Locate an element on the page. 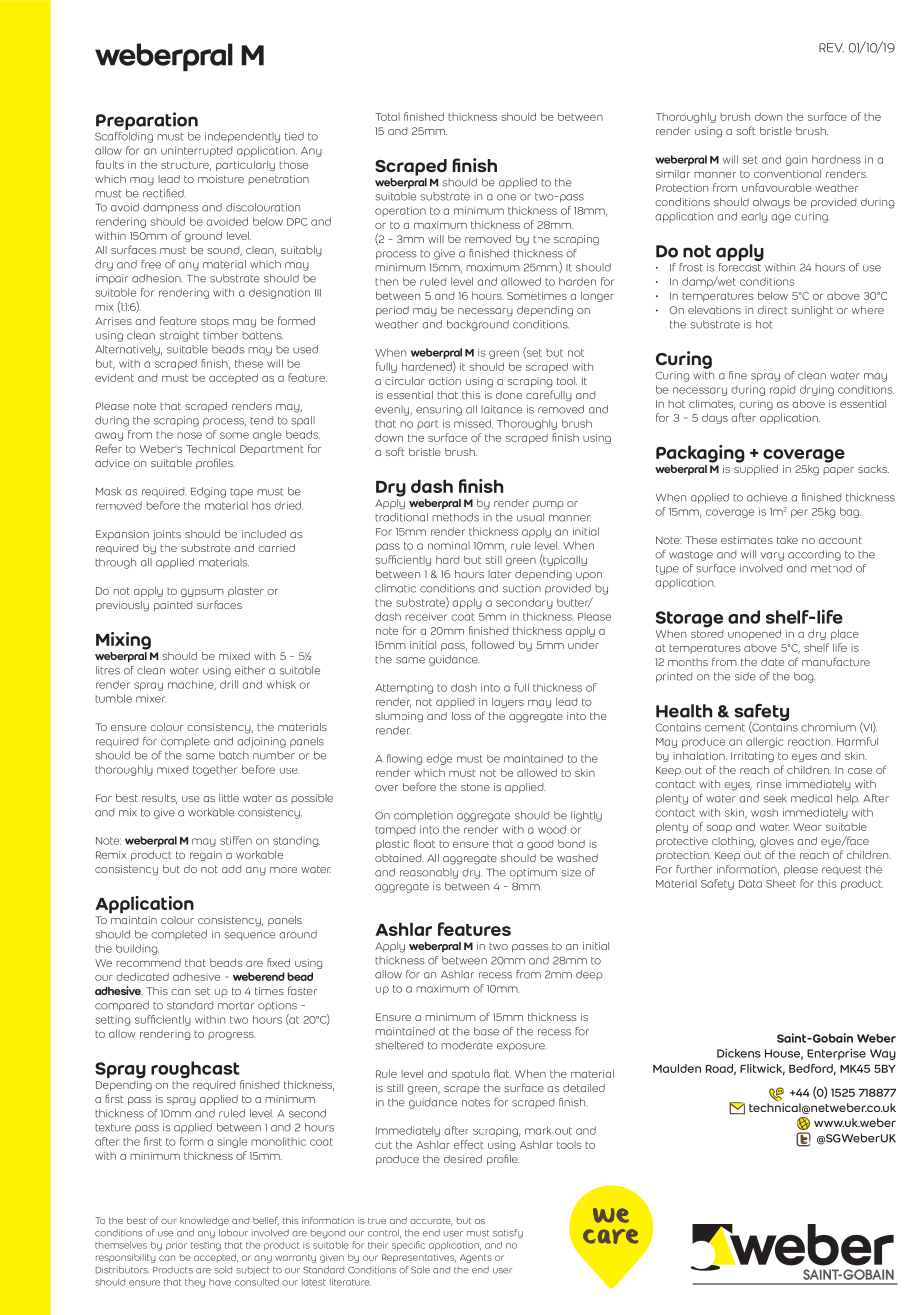 This image has height=1315, width=924. recommend is located at coordinates (148, 963).
